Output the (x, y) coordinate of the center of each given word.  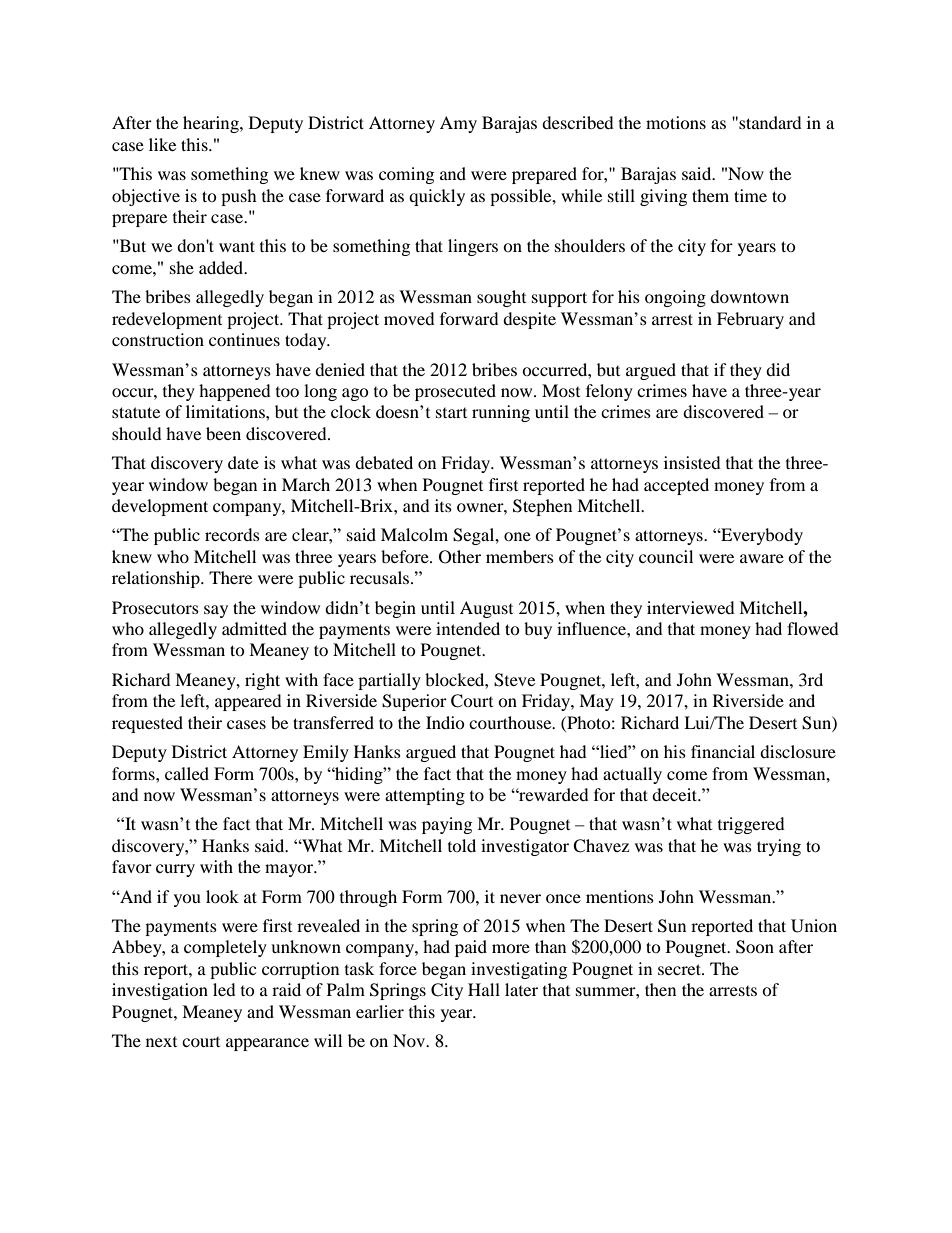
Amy (458, 124)
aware (762, 558)
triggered (751, 825)
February (750, 320)
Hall (484, 989)
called (187, 773)
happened (235, 392)
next (161, 1042)
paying (447, 825)
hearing (212, 124)
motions (676, 122)
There (230, 577)
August (486, 609)
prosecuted (455, 392)
